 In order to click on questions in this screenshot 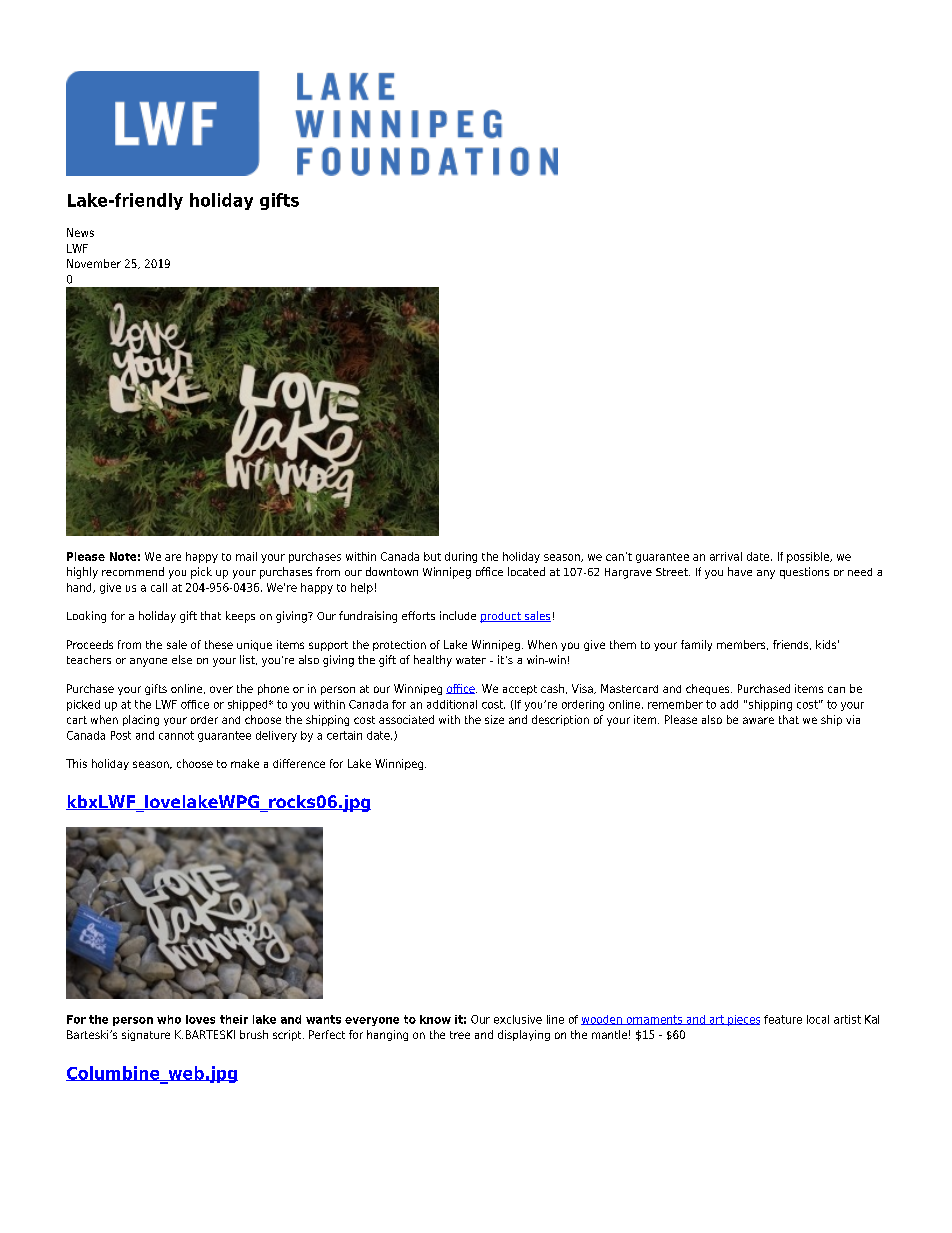, I will do `click(804, 573)`.
